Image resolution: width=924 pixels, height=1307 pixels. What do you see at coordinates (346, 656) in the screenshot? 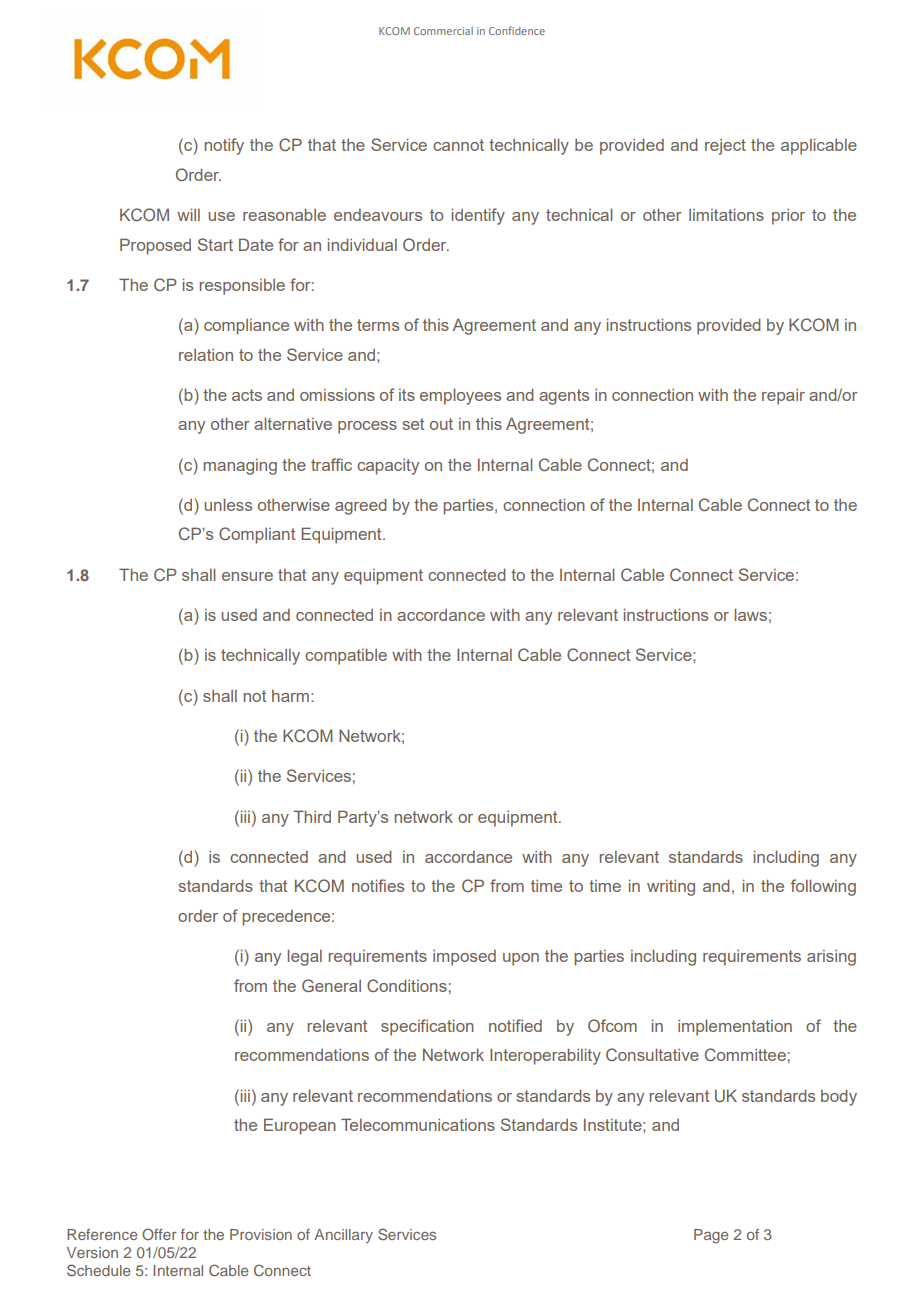
I see `compatible` at bounding box center [346, 656].
